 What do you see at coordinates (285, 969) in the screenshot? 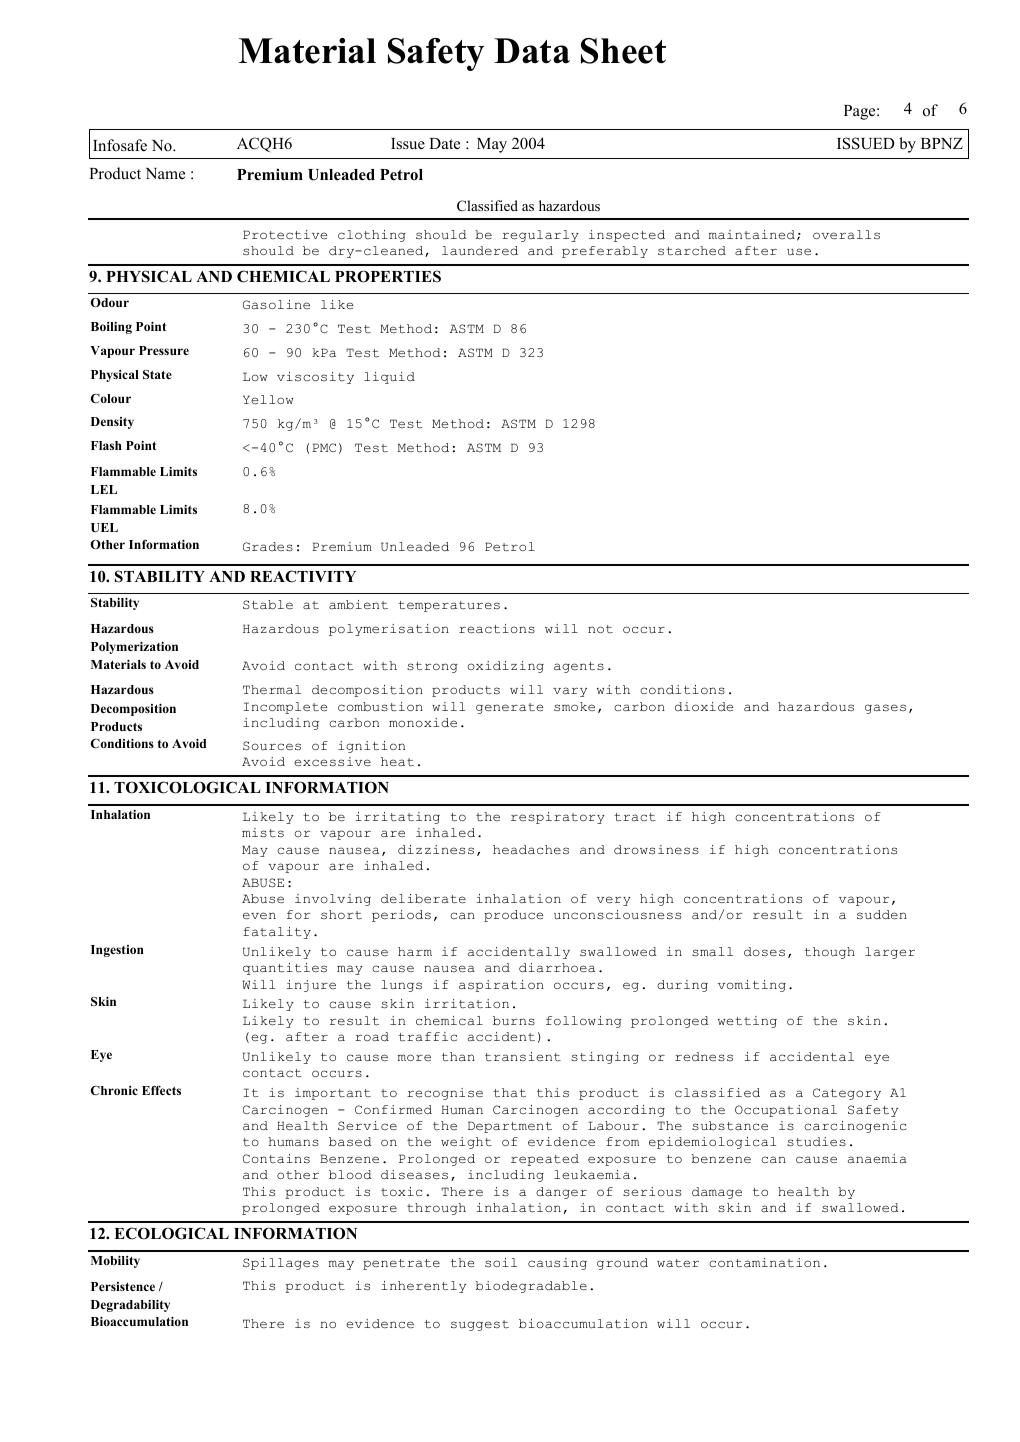
I see `quantities` at bounding box center [285, 969].
